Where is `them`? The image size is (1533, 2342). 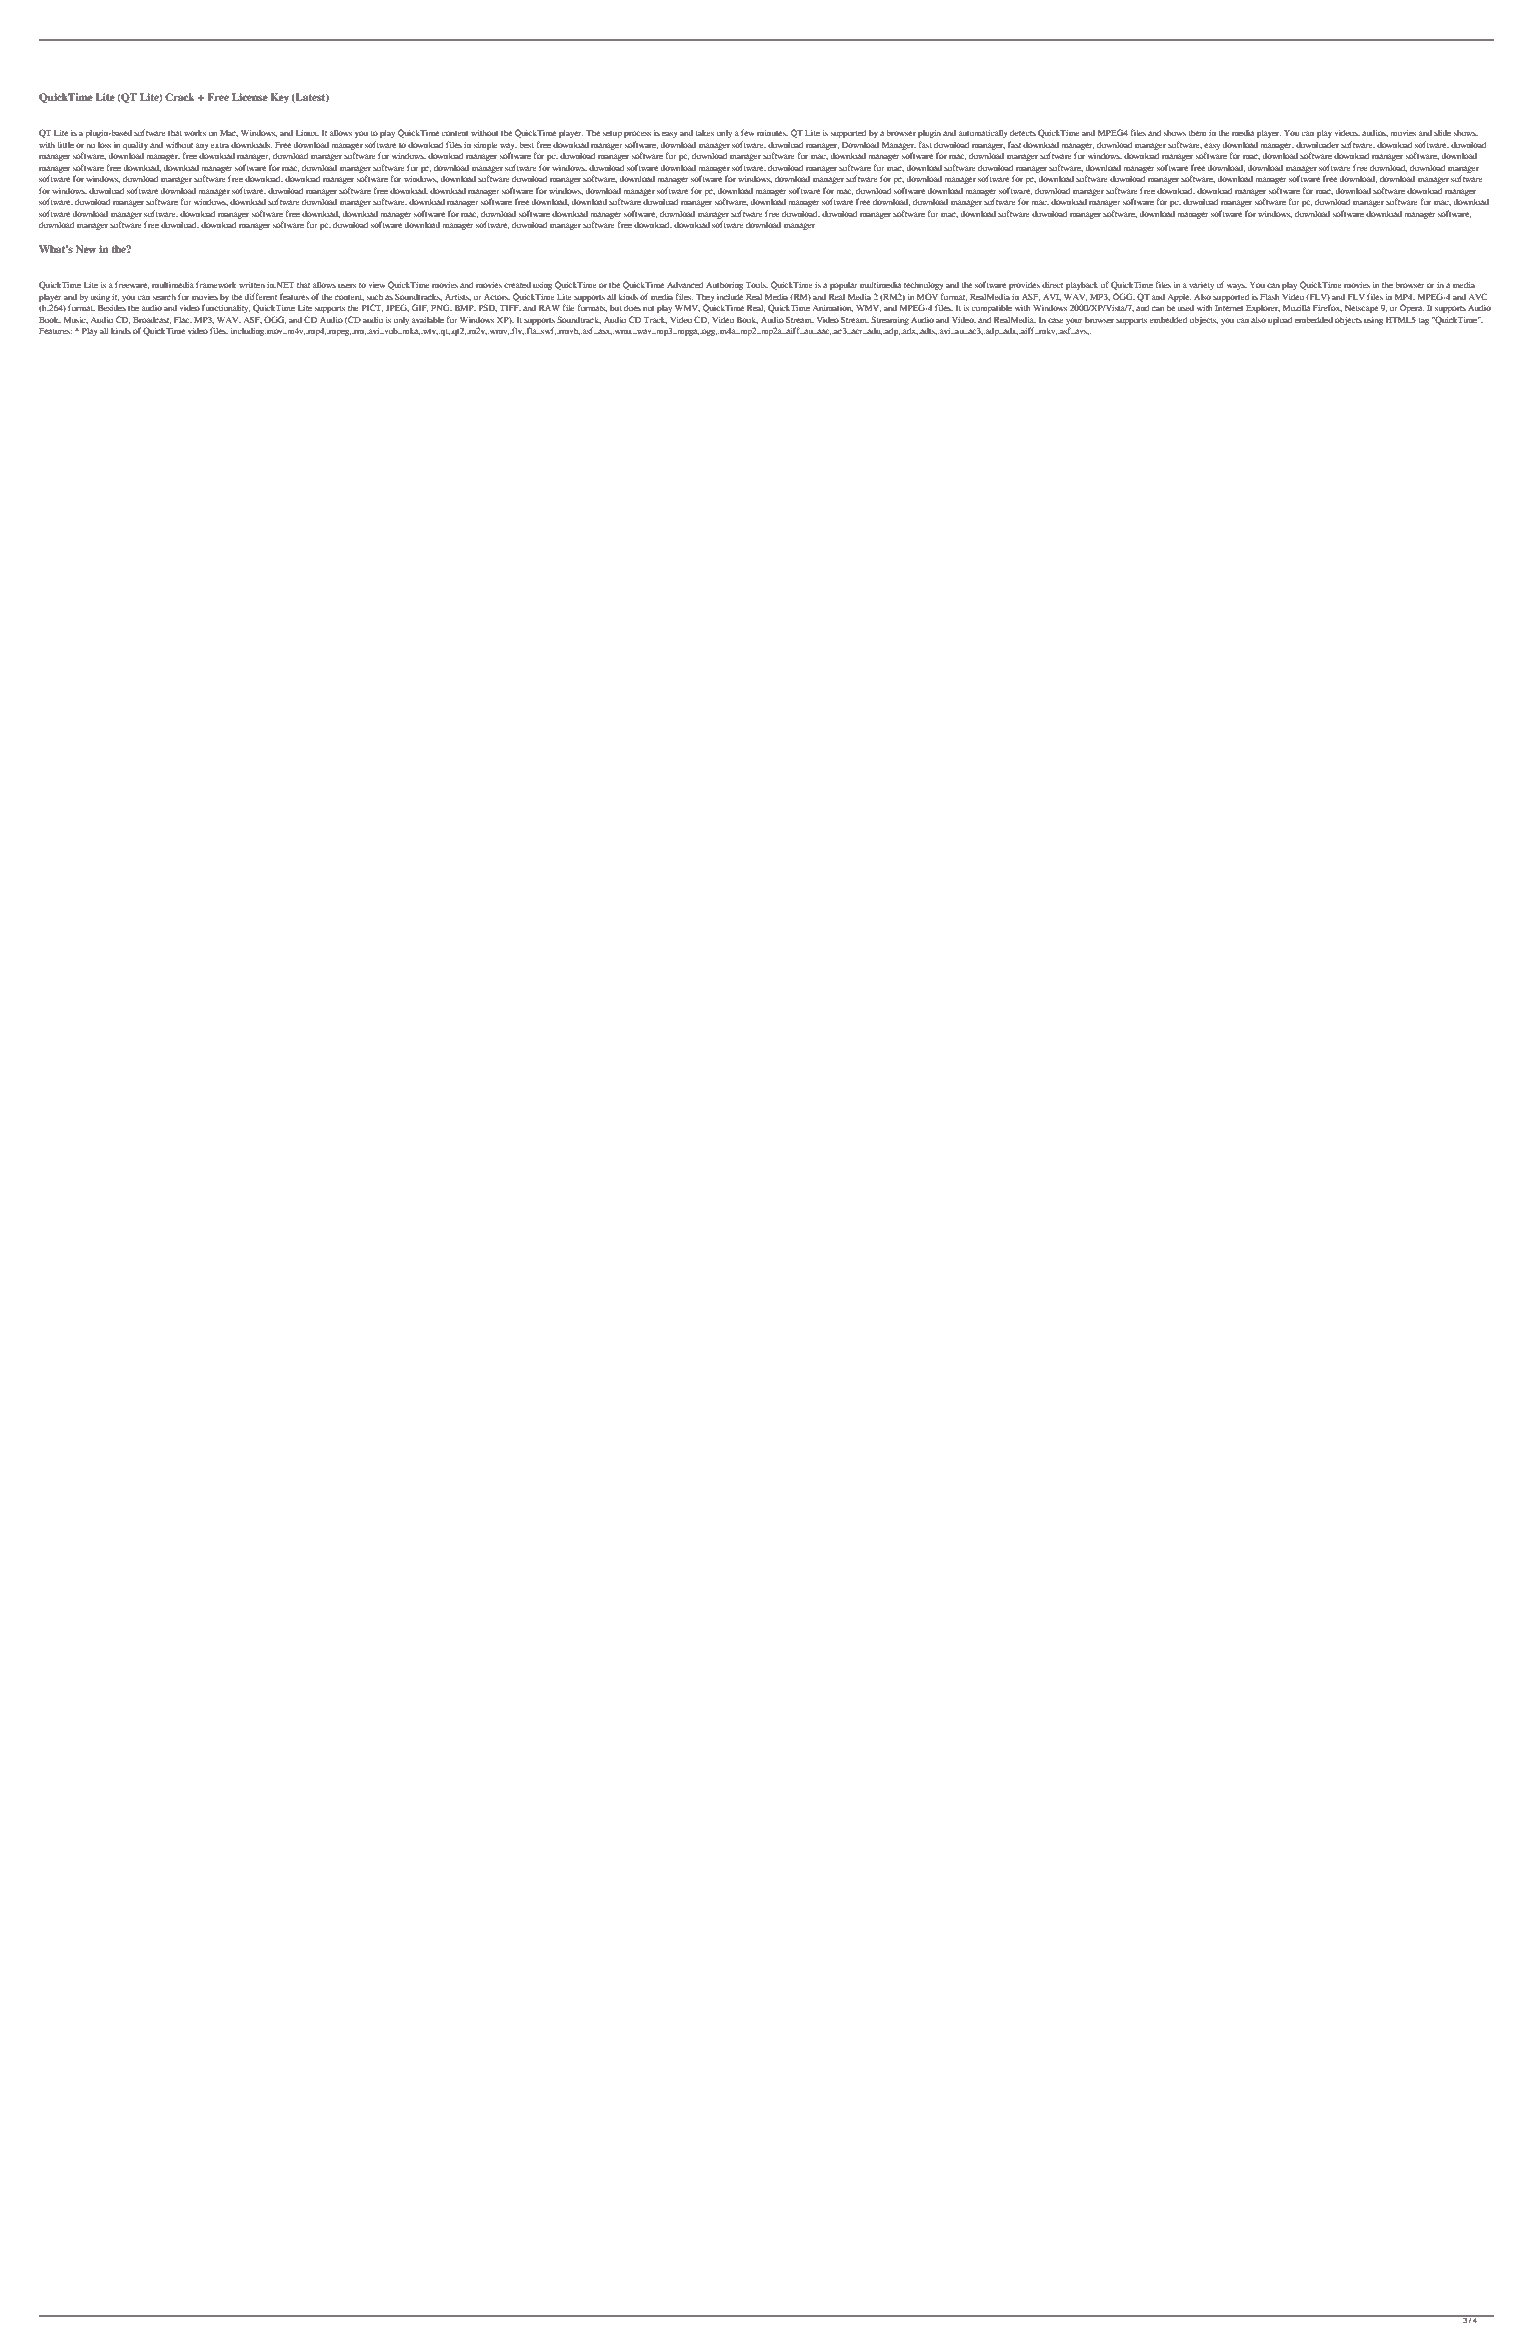 them is located at coordinates (1197, 133).
